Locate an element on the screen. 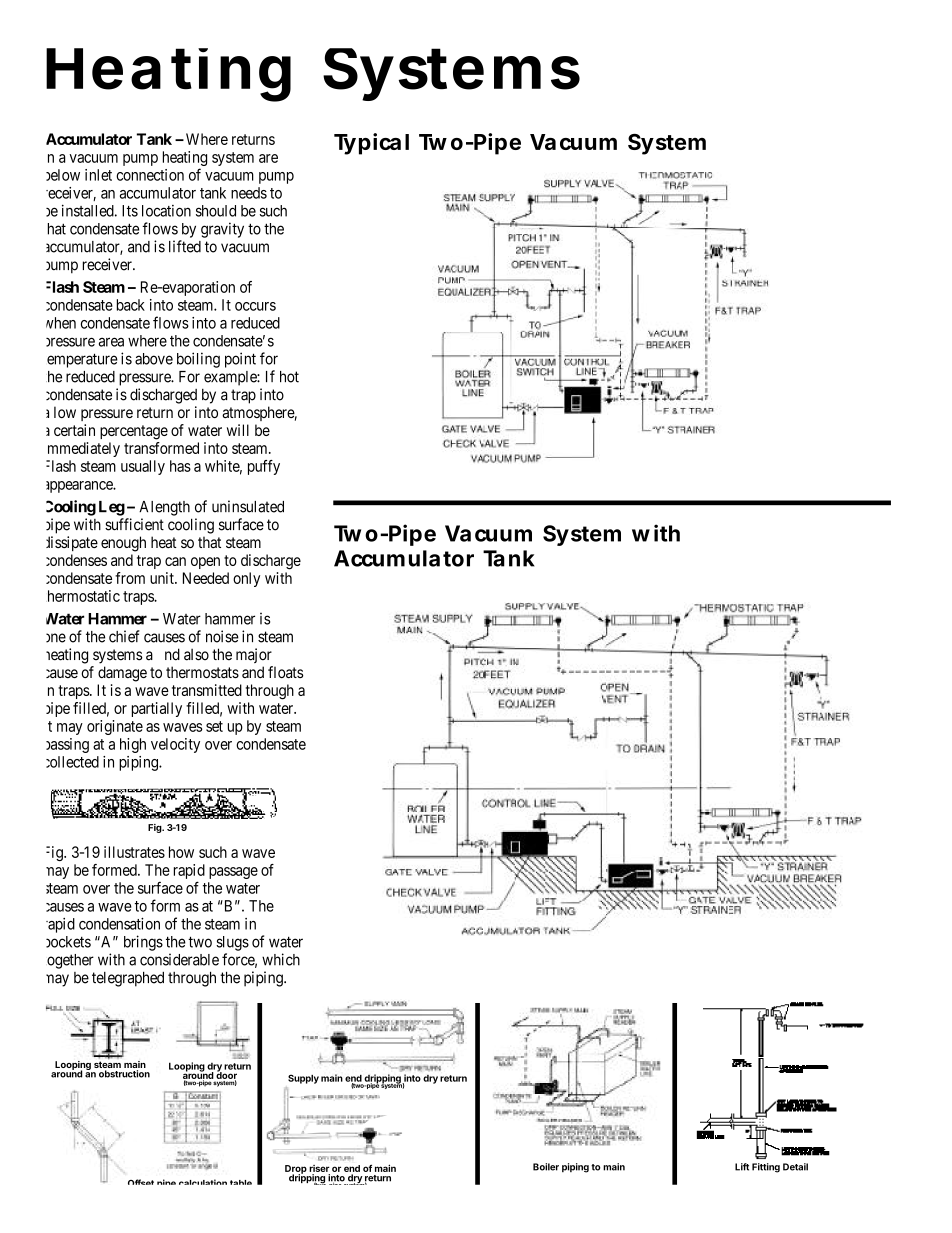 This screenshot has width=952, height=1233. location is located at coordinates (166, 211).
